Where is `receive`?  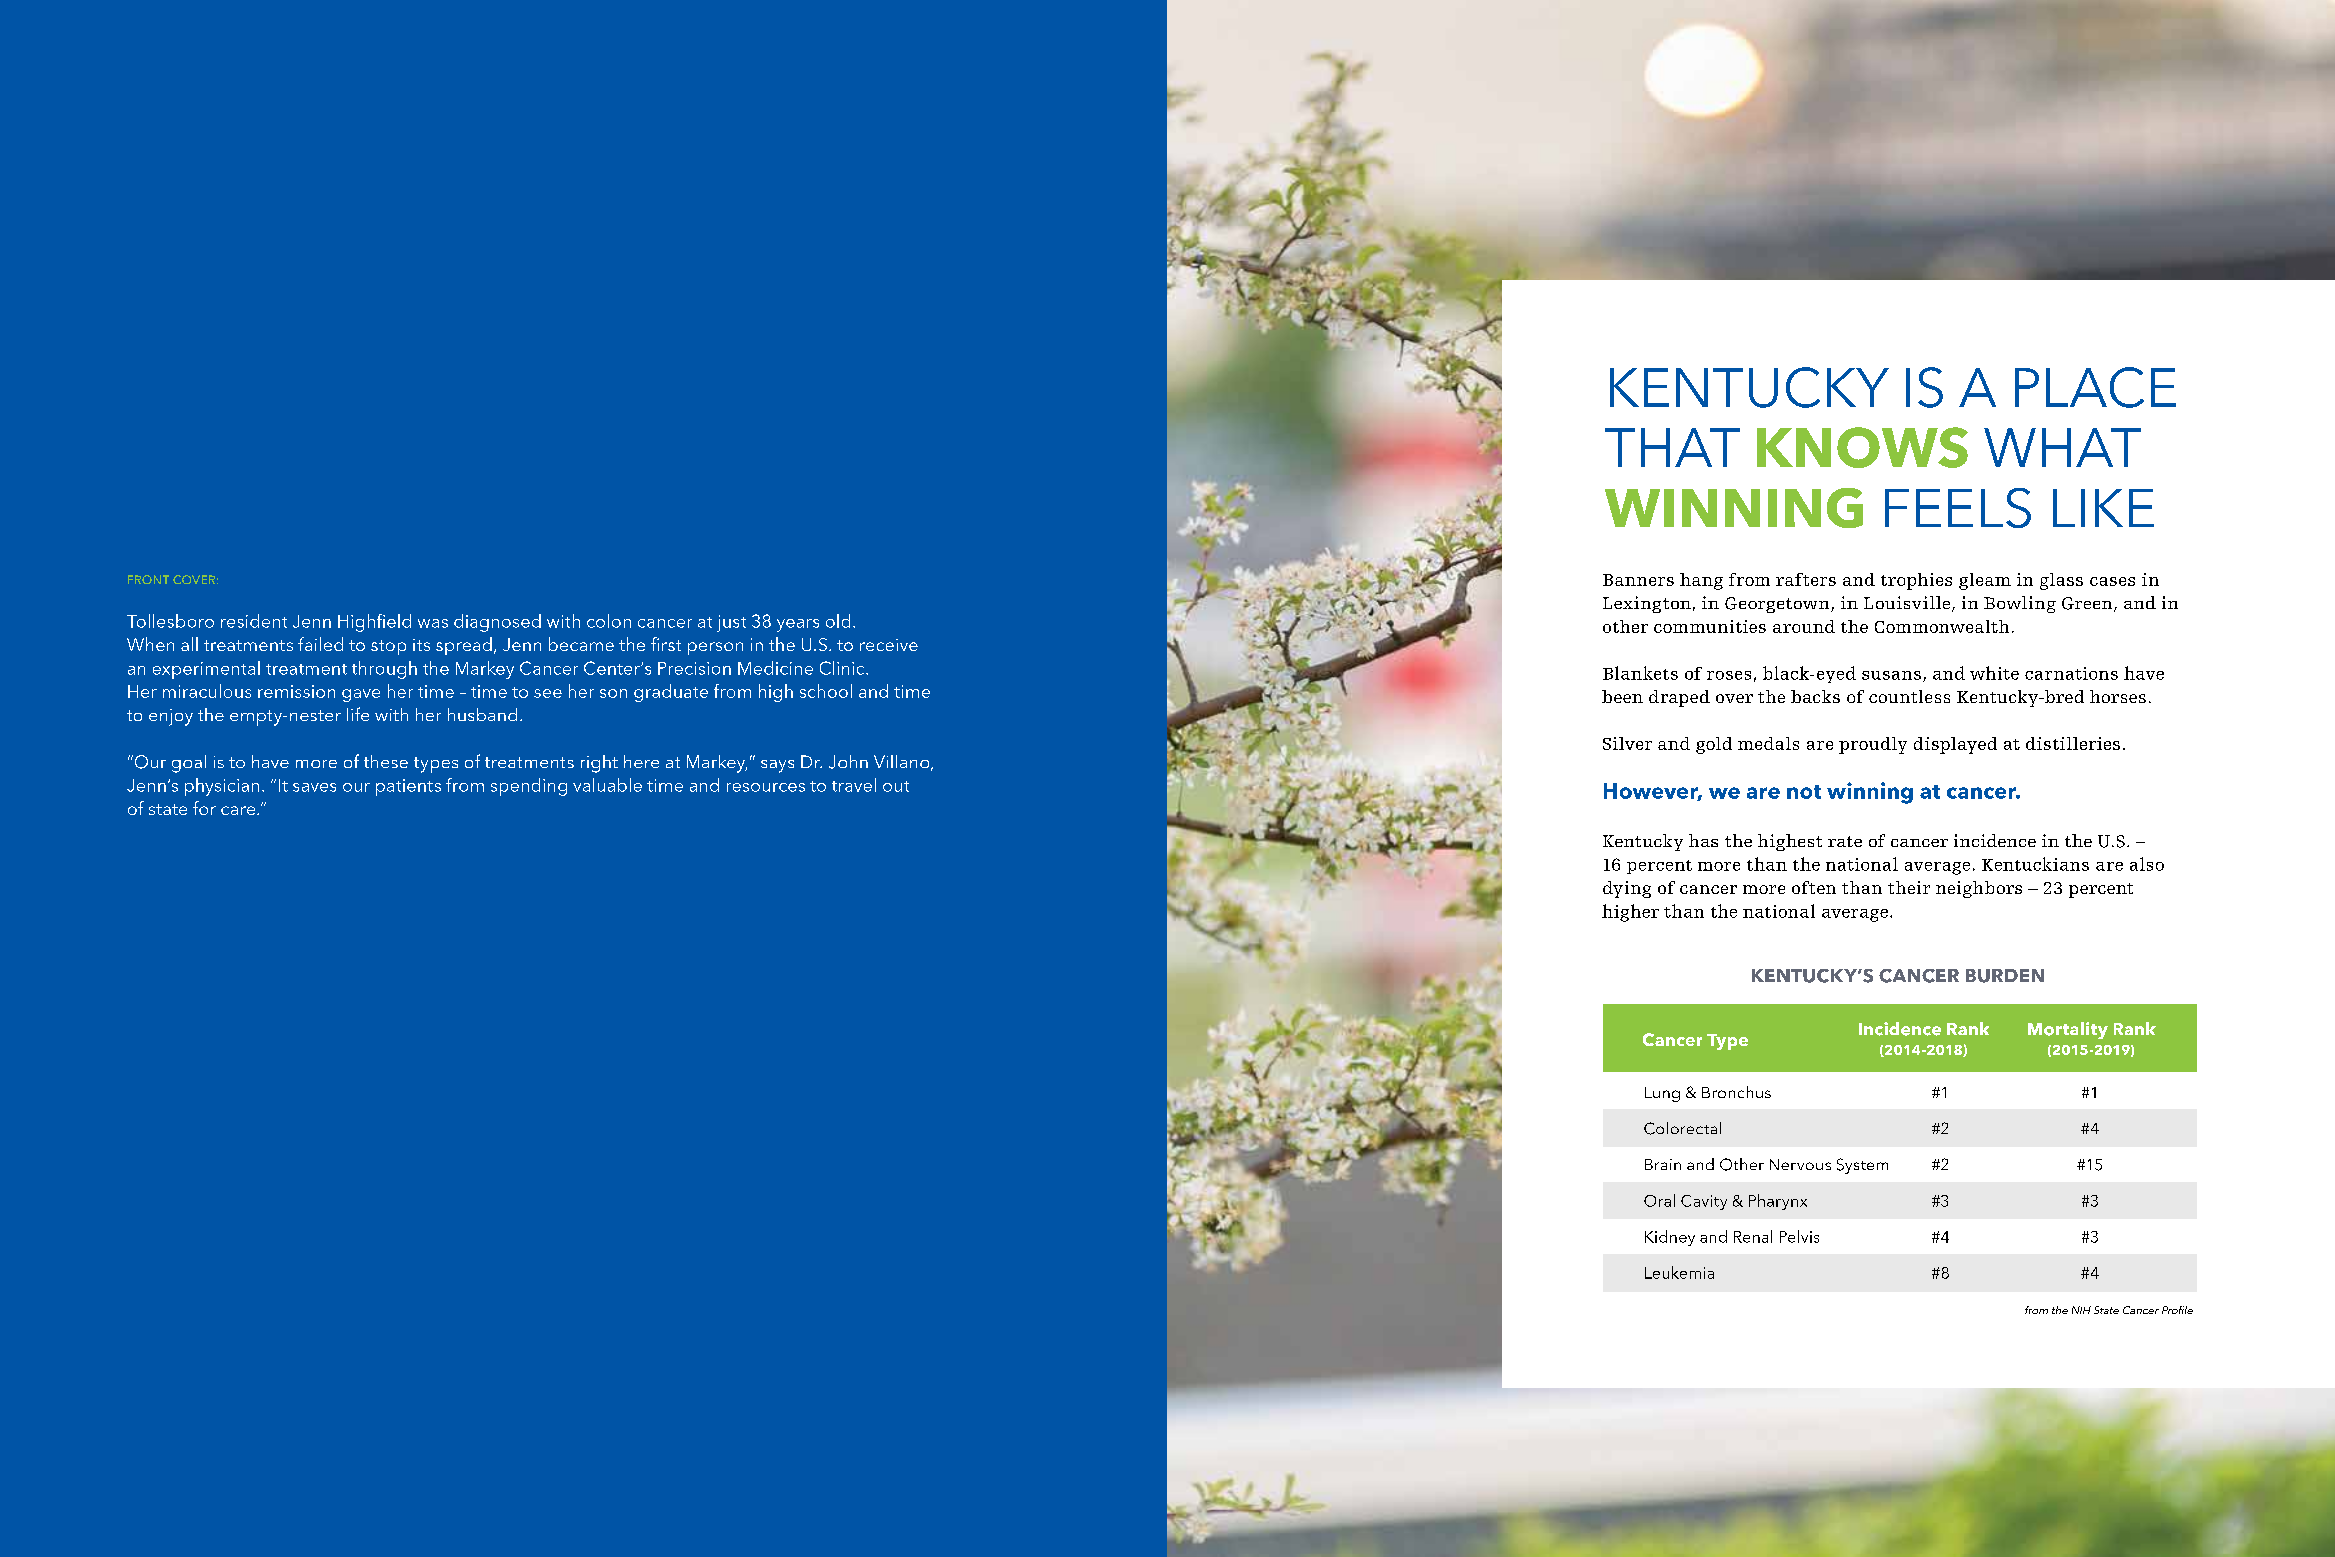 receive is located at coordinates (889, 645).
